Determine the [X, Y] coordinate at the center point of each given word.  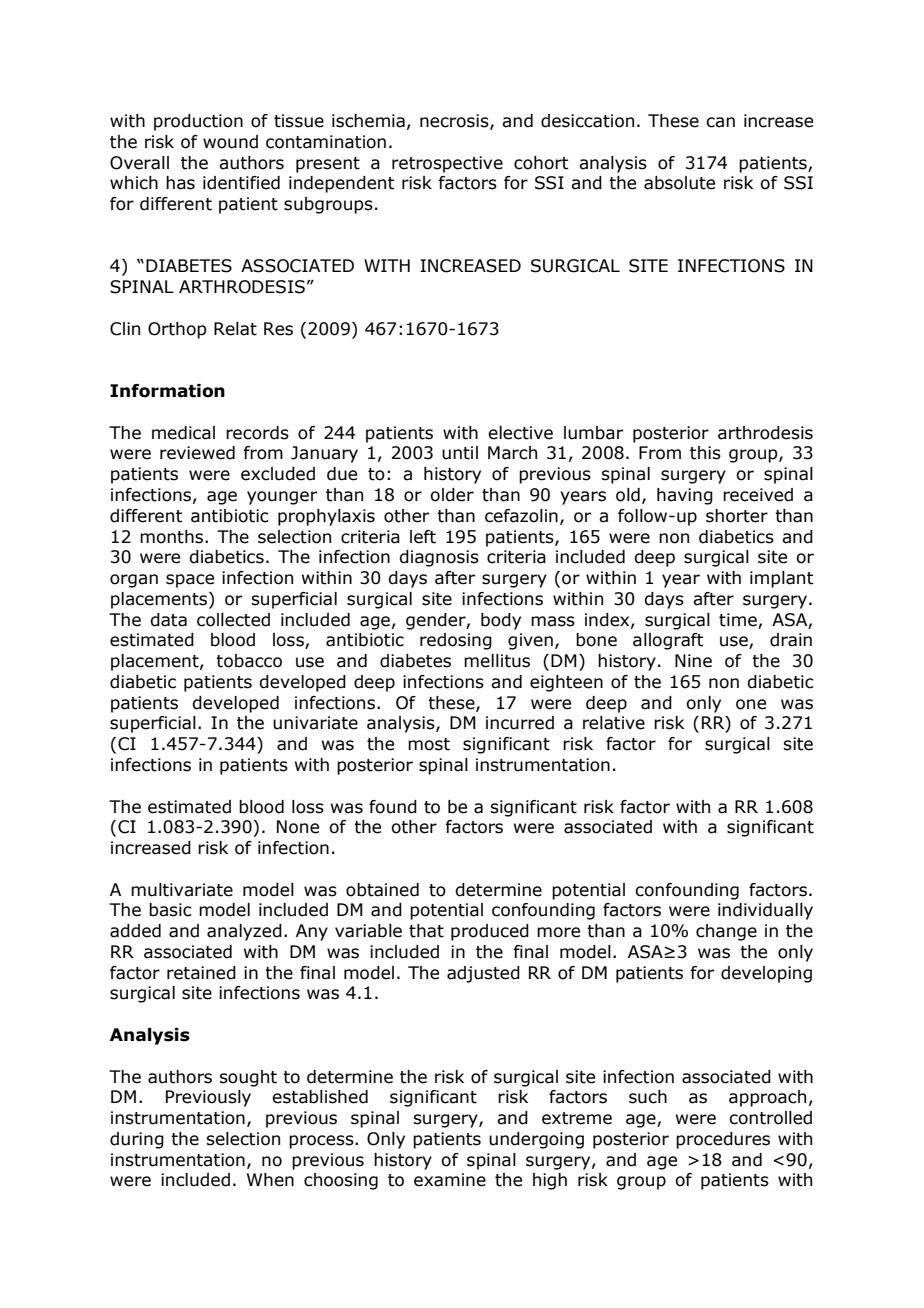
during [137, 1140]
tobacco [249, 661]
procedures [723, 1140]
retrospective [447, 164]
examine [450, 1180]
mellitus [497, 661]
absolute [679, 183]
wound [230, 142]
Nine [693, 661]
